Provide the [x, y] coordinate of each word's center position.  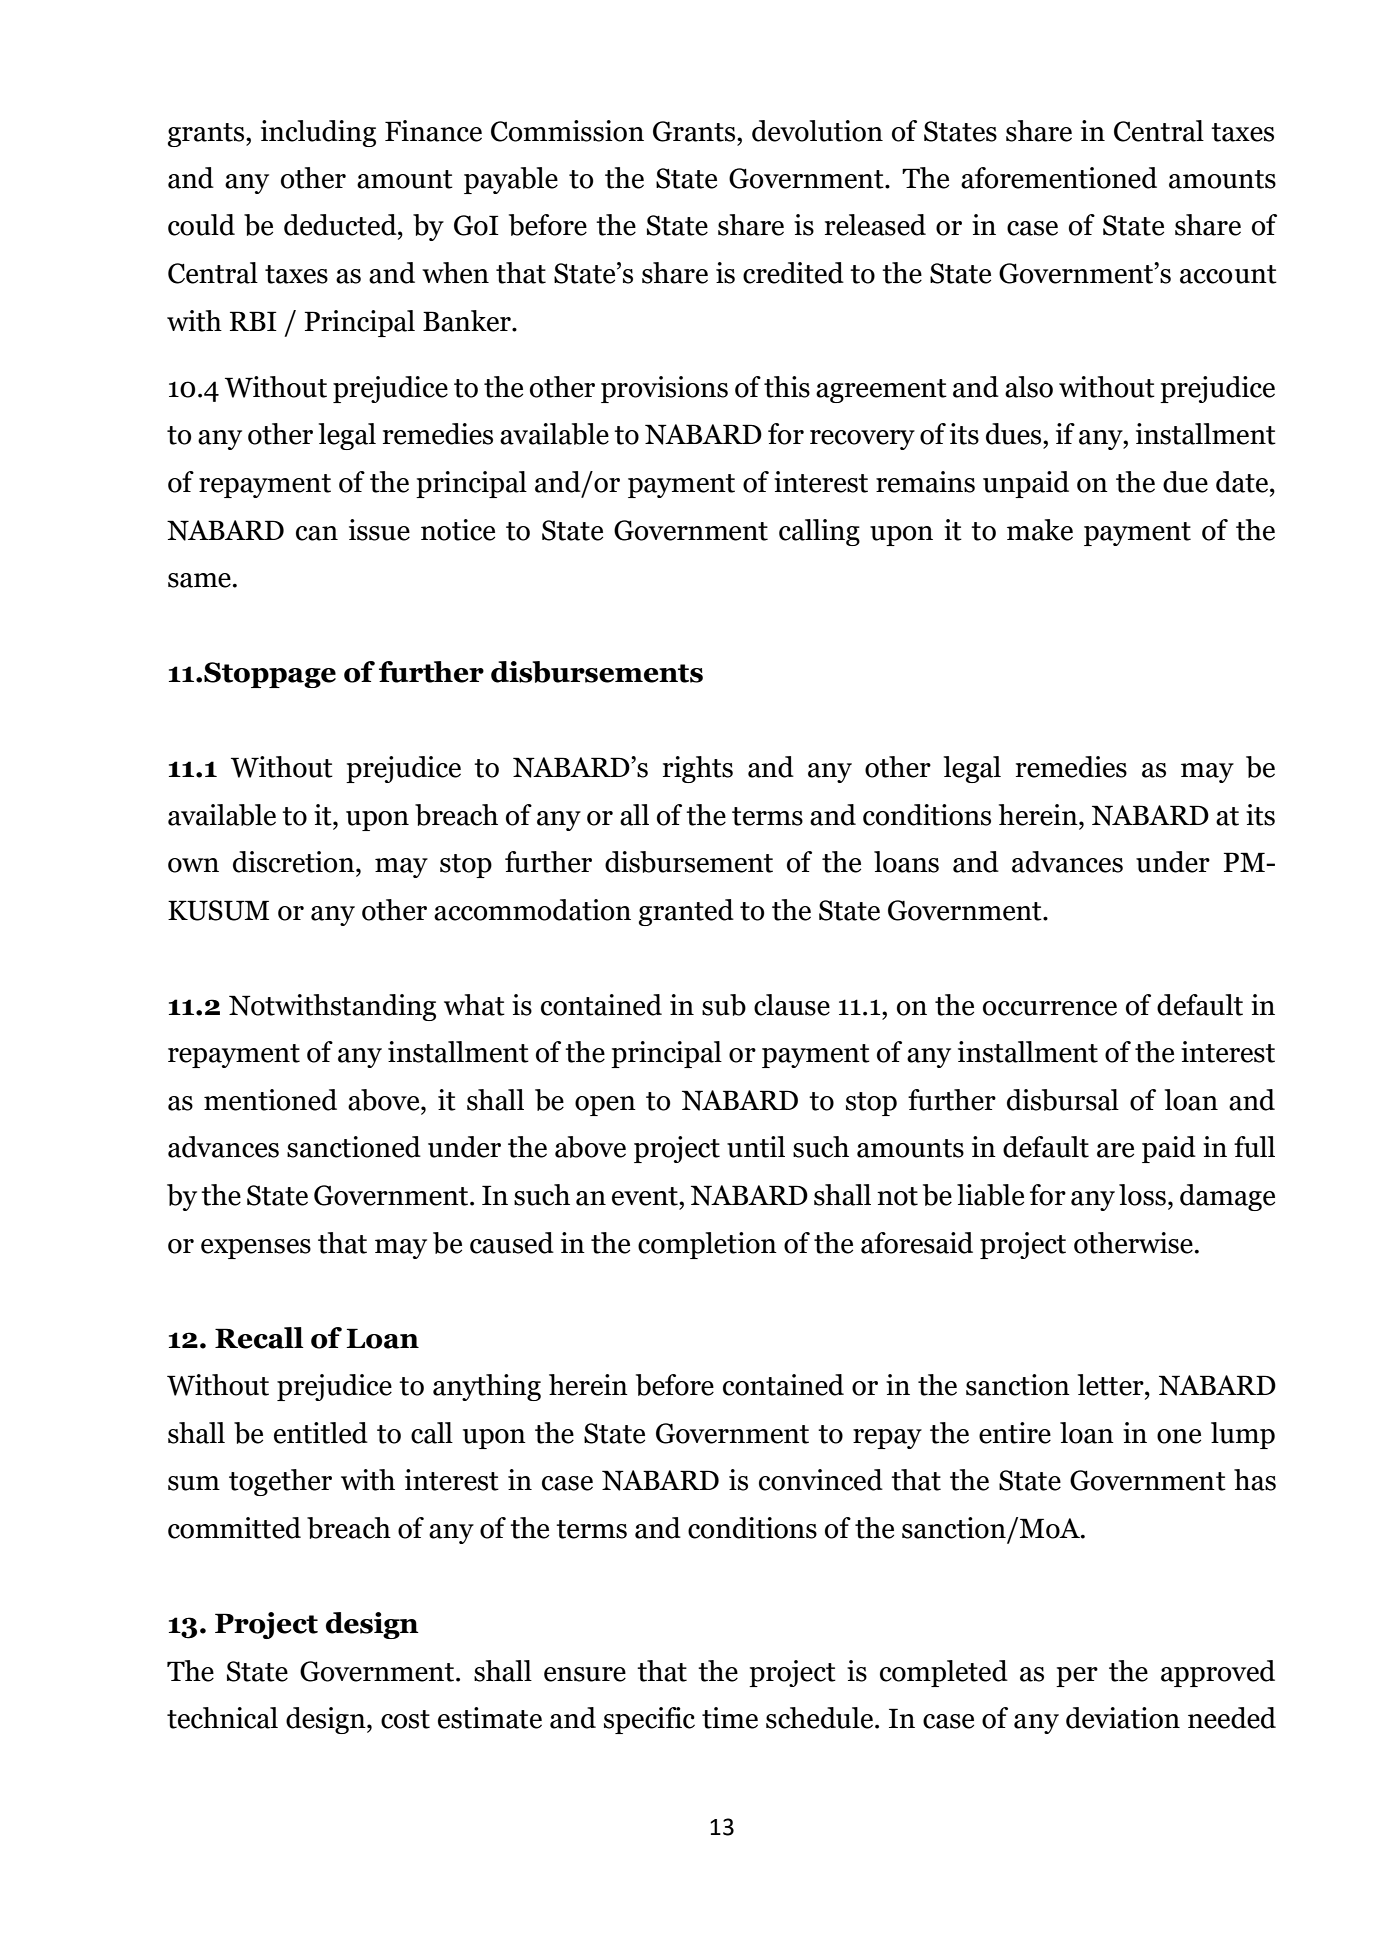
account [1228, 274]
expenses [256, 1249]
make [1040, 530]
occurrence [1050, 1008]
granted [686, 912]
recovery [862, 440]
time [730, 1718]
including [318, 133]
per [1077, 1677]
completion [707, 1245]
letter [1112, 1385]
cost [405, 1719]
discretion [295, 862]
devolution [817, 131]
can [317, 533]
